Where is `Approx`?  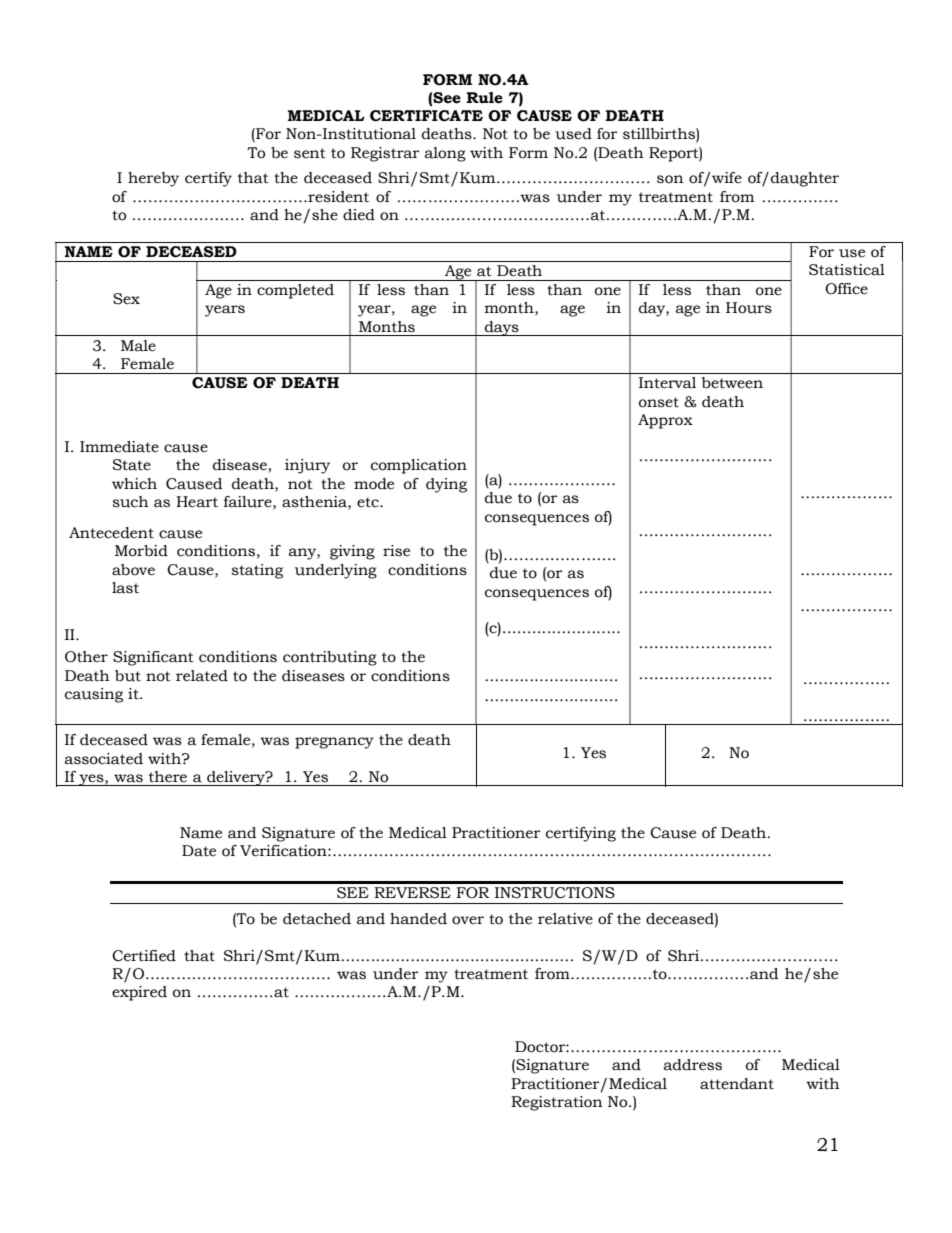
Approx is located at coordinates (665, 421).
